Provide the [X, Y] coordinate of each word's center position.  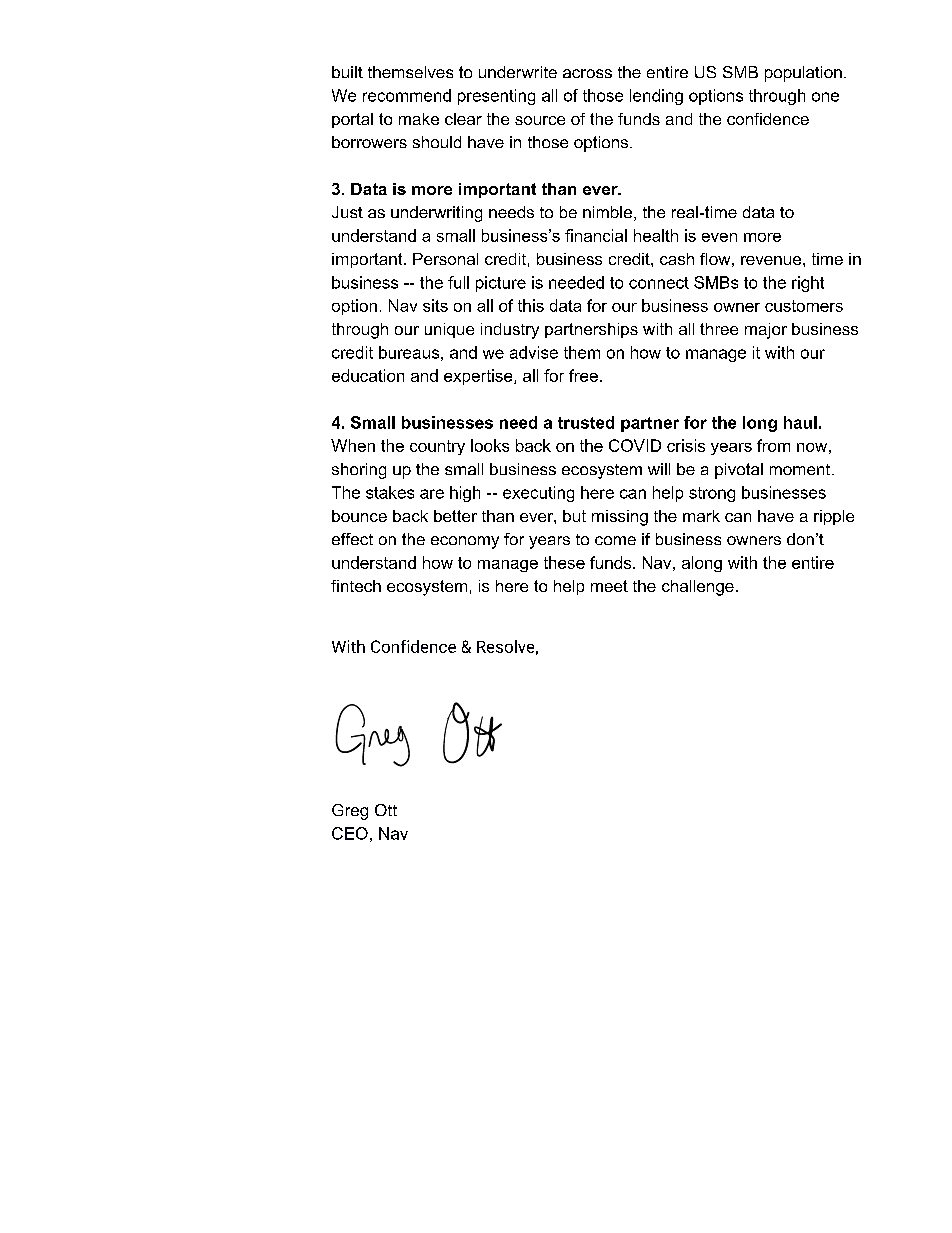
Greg [350, 812]
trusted [586, 422]
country [437, 447]
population [803, 74]
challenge [698, 588]
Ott [386, 810]
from [773, 445]
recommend [407, 95]
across [587, 73]
